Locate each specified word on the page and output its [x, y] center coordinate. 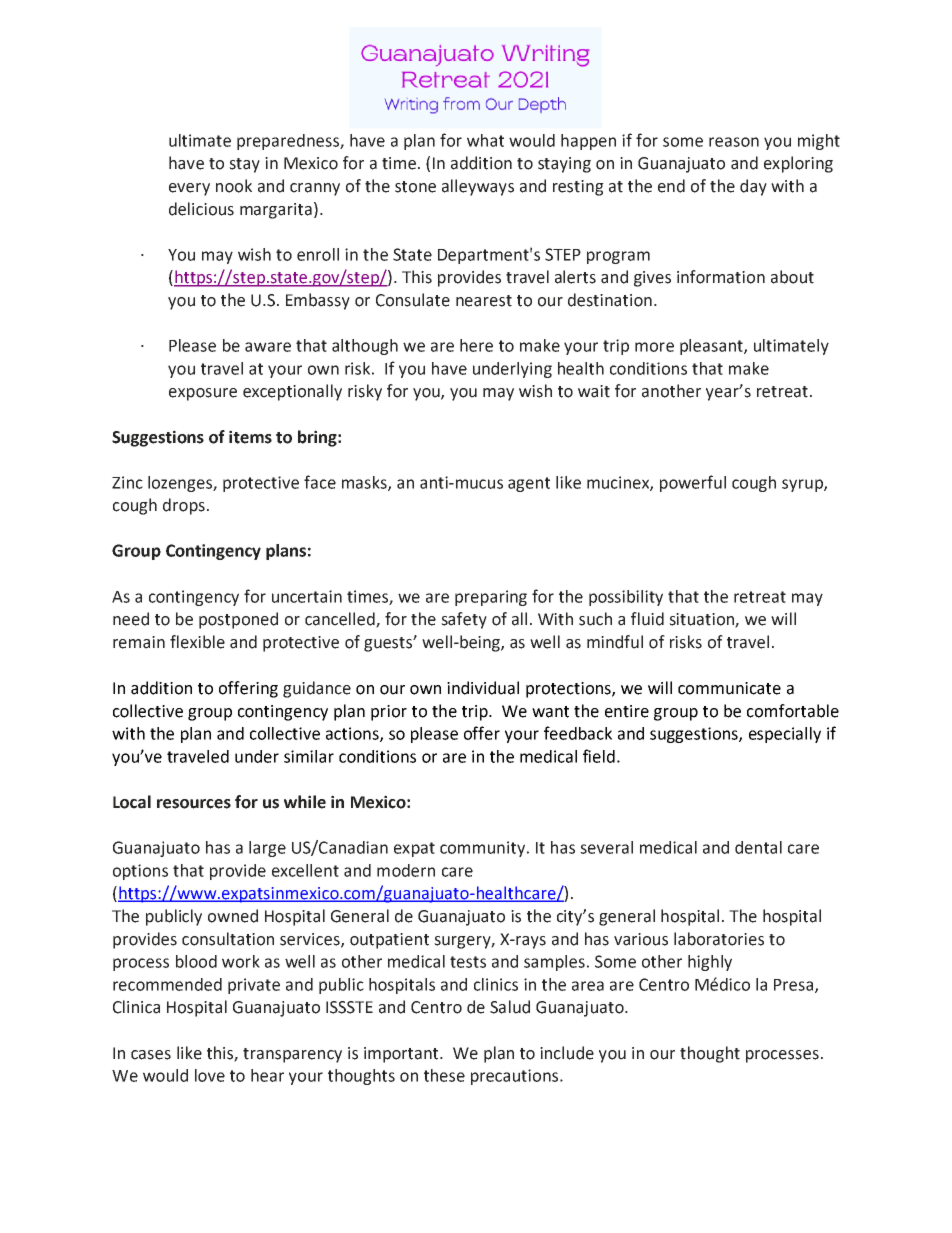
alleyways [478, 187]
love [210, 1075]
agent [529, 484]
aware [268, 347]
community [484, 849]
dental [758, 847]
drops [184, 506]
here [476, 345]
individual [483, 688]
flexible [197, 642]
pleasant [712, 347]
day [753, 187]
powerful [693, 483]
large [267, 849]
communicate [729, 688]
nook [234, 186]
